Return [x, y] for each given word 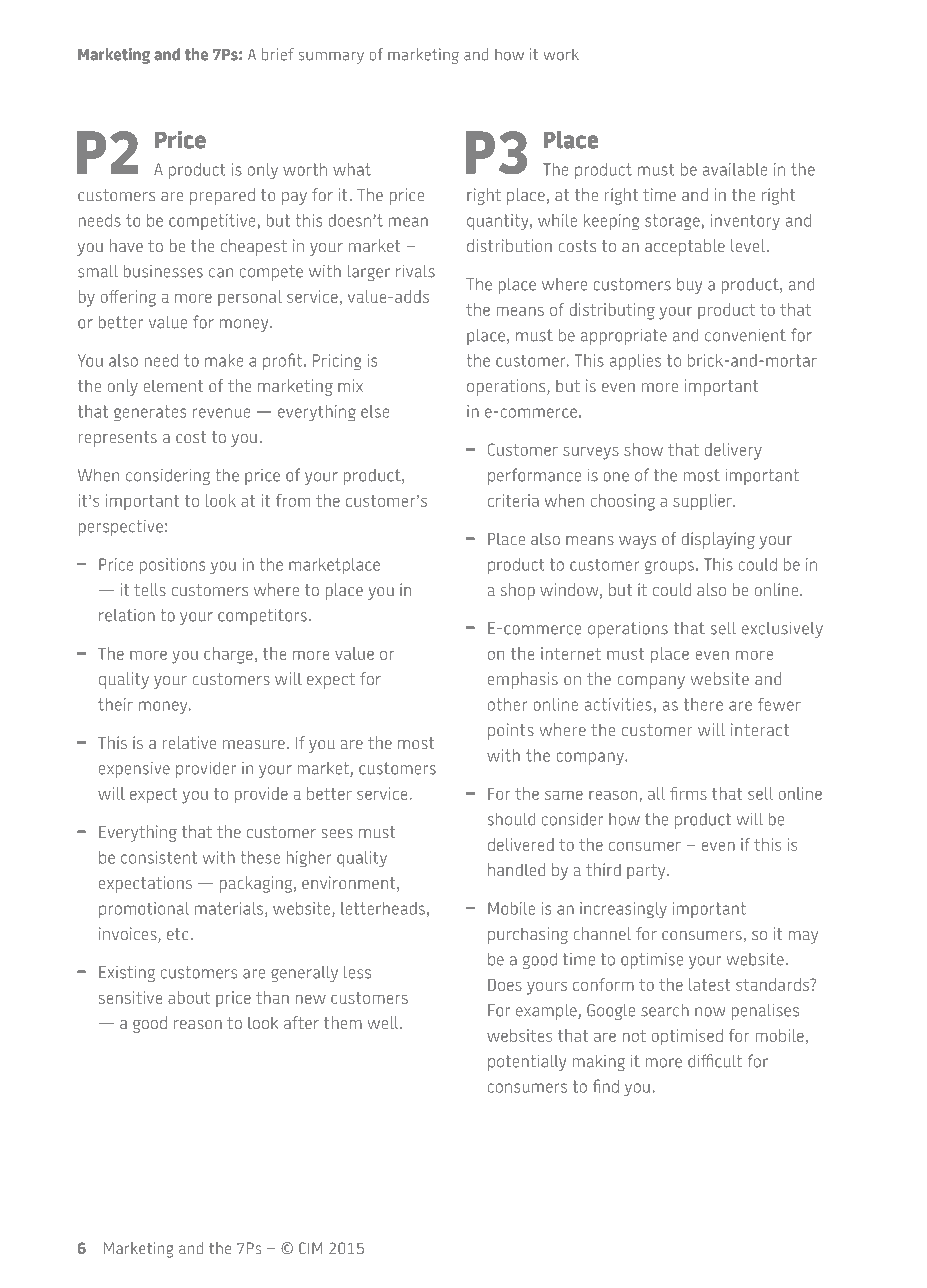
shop [518, 591]
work [561, 54]
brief [278, 54]
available [735, 169]
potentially [527, 1062]
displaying [718, 540]
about [189, 997]
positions [172, 566]
